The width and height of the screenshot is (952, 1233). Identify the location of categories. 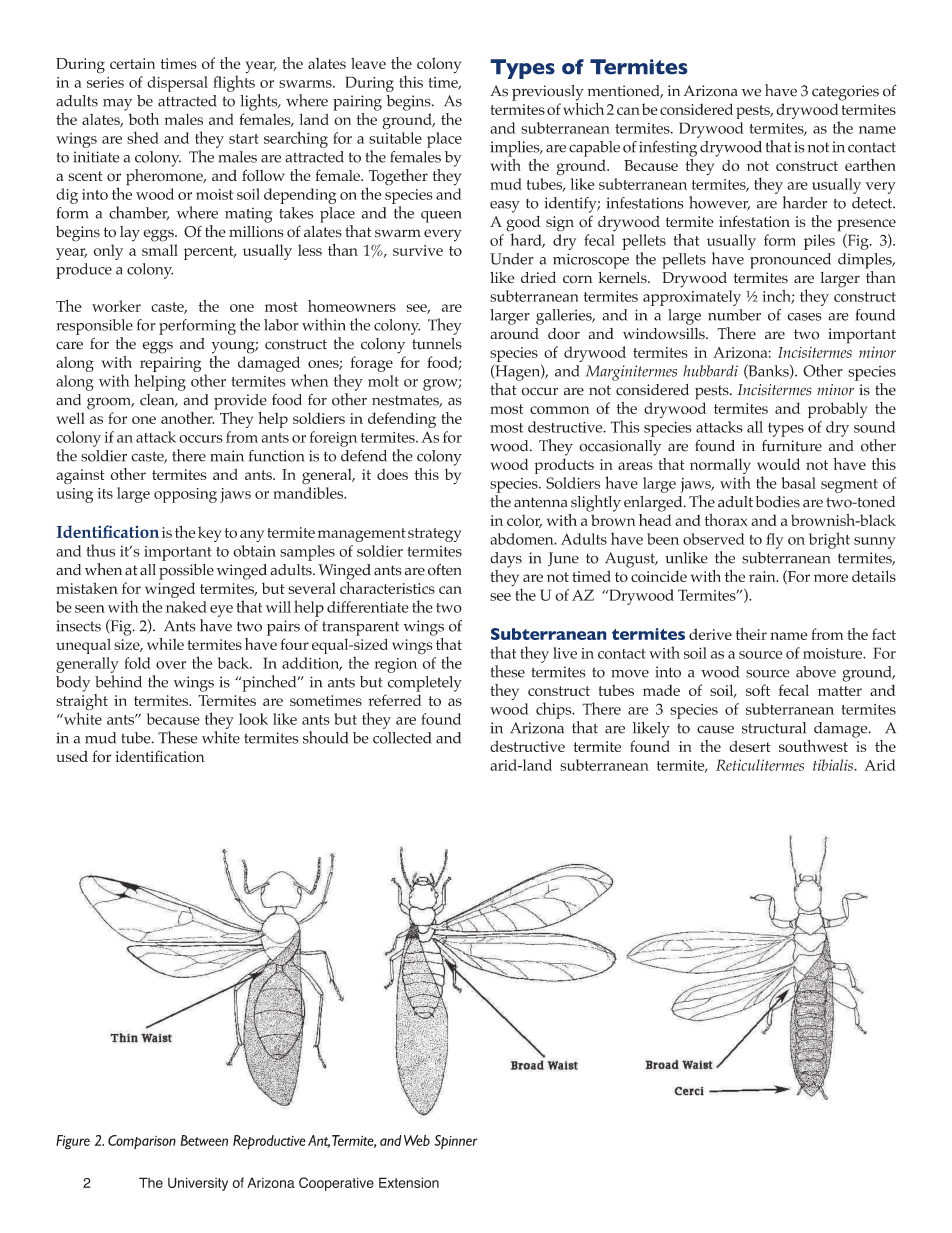
(845, 93).
